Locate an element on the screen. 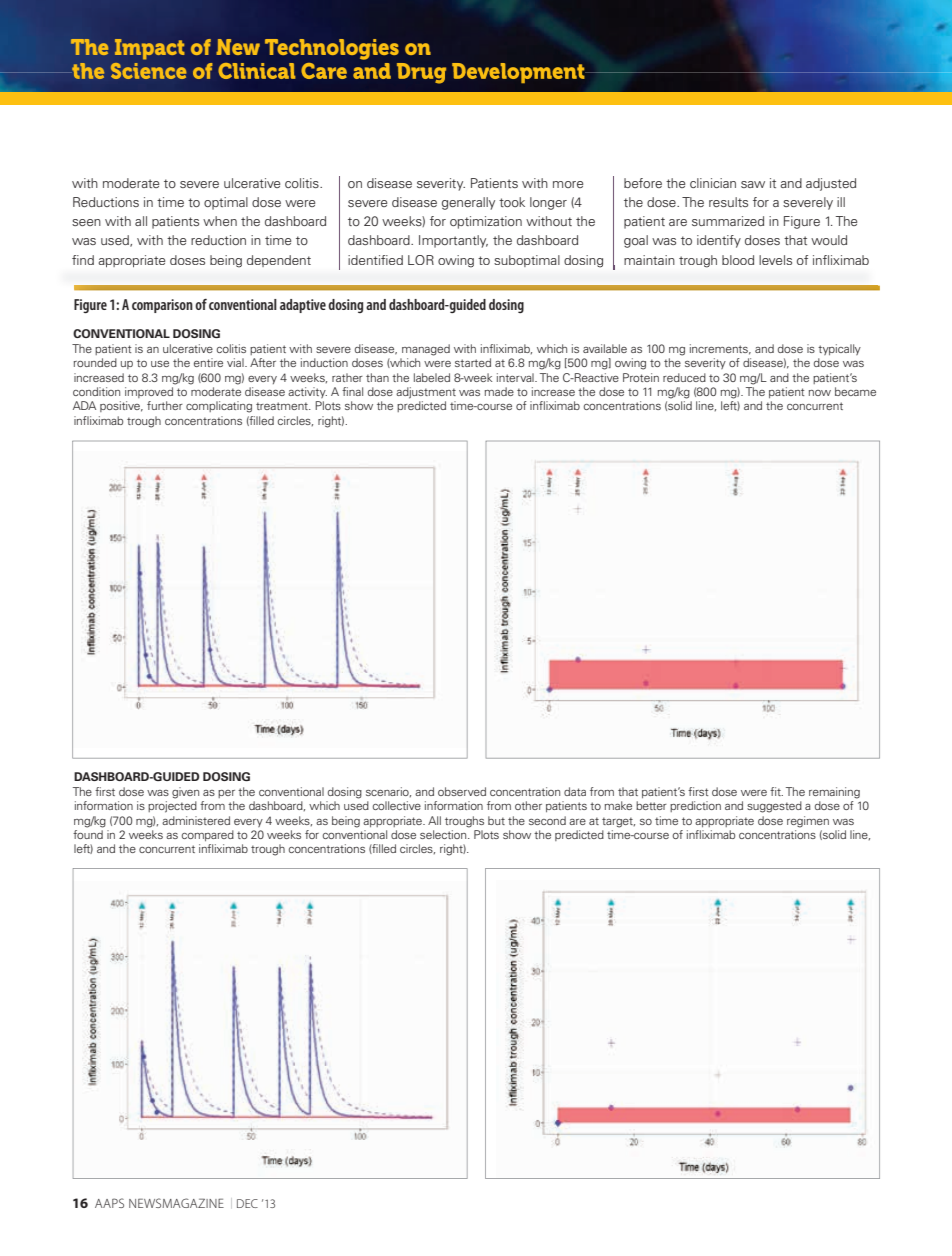  further is located at coordinates (165, 405).
